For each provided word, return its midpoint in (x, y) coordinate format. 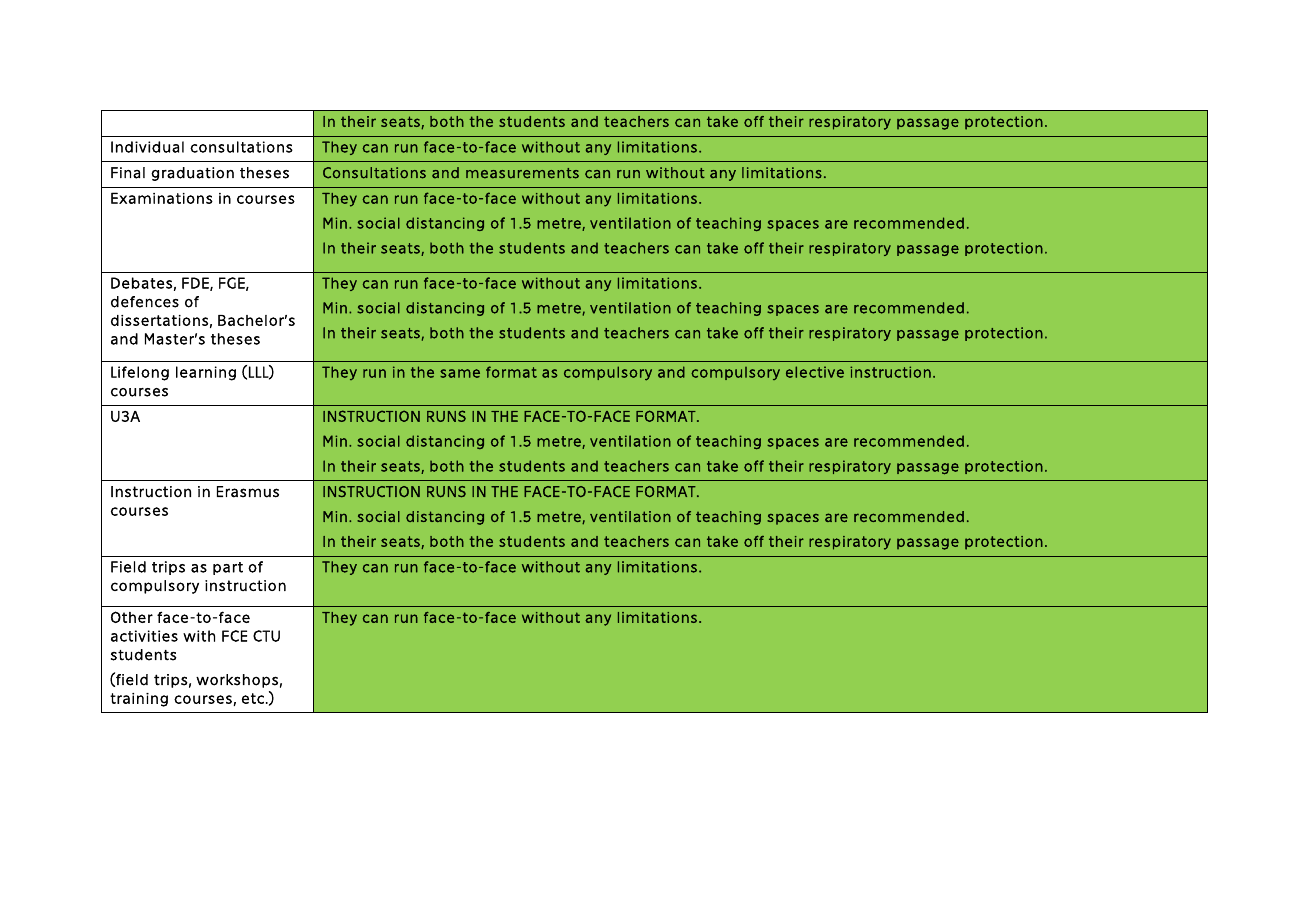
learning (206, 373)
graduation (192, 174)
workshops (237, 681)
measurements (522, 173)
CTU (266, 636)
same (460, 373)
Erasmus (248, 492)
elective (815, 372)
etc (253, 698)
